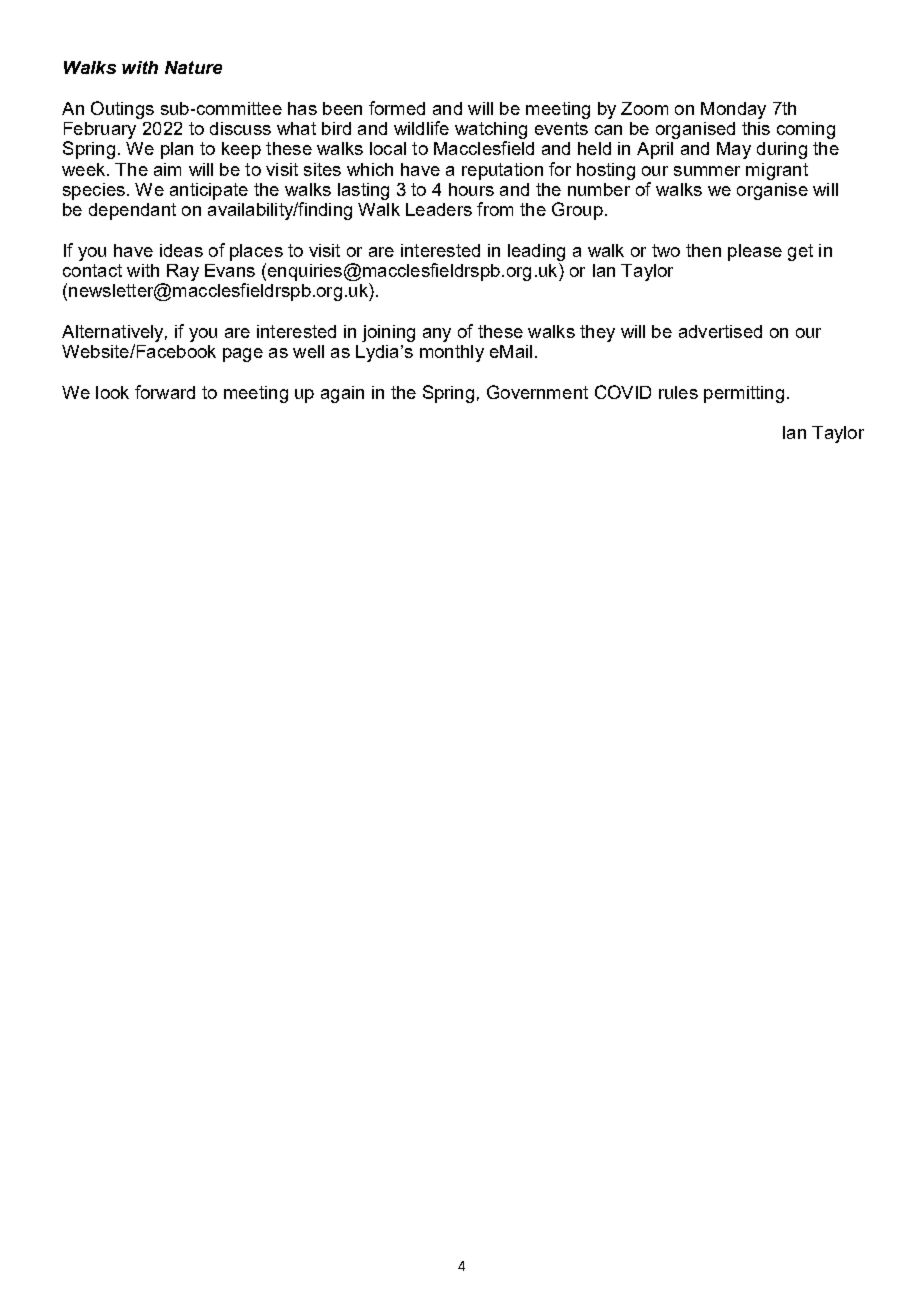  Describe the element at coordinates (183, 272) in the document. I see `Ray` at that location.
